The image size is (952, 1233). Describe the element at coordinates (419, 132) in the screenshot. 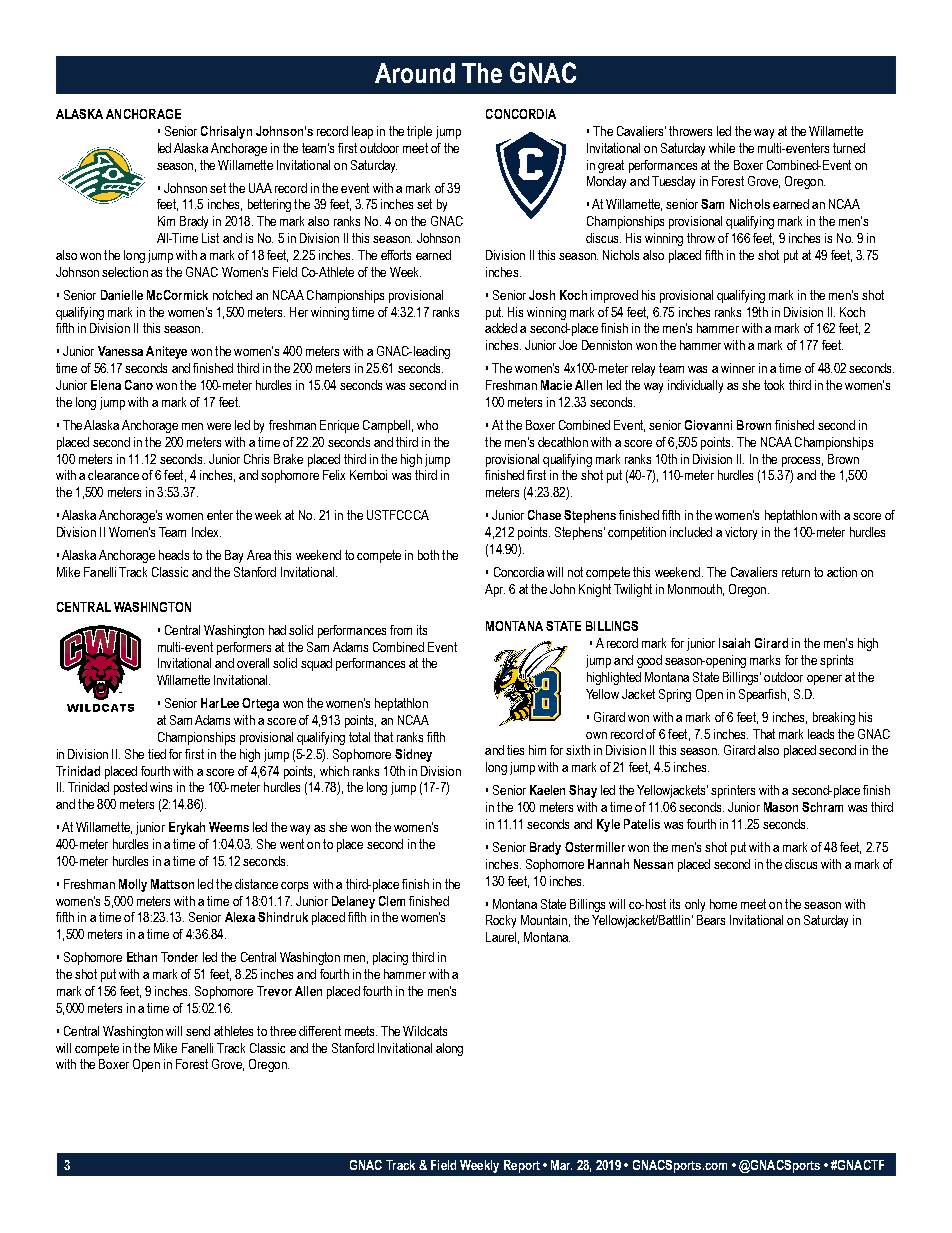

I see `triple` at that location.
